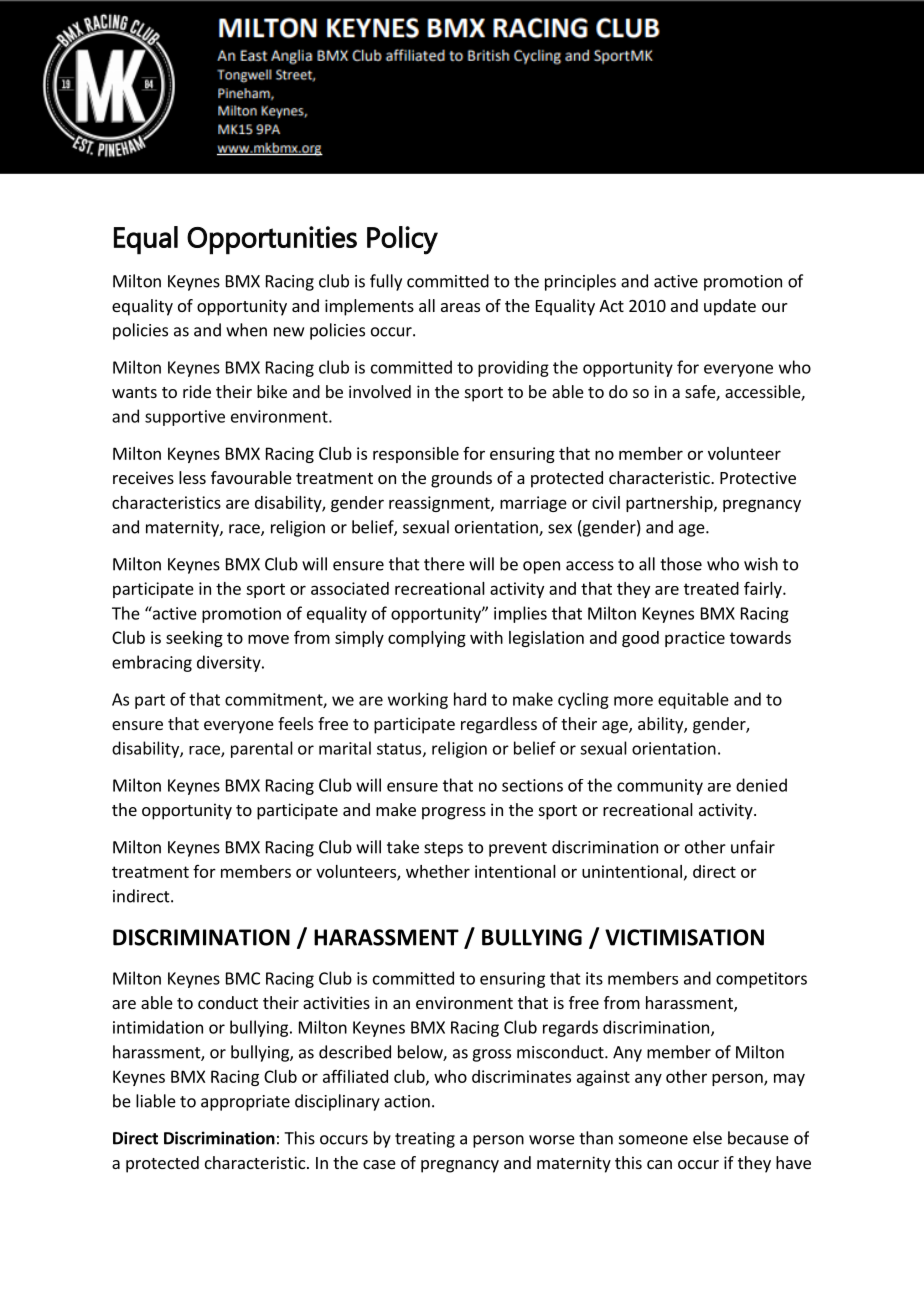 This screenshot has height=1308, width=924. Describe the element at coordinates (460, 307) in the screenshot. I see `areas` at that location.
